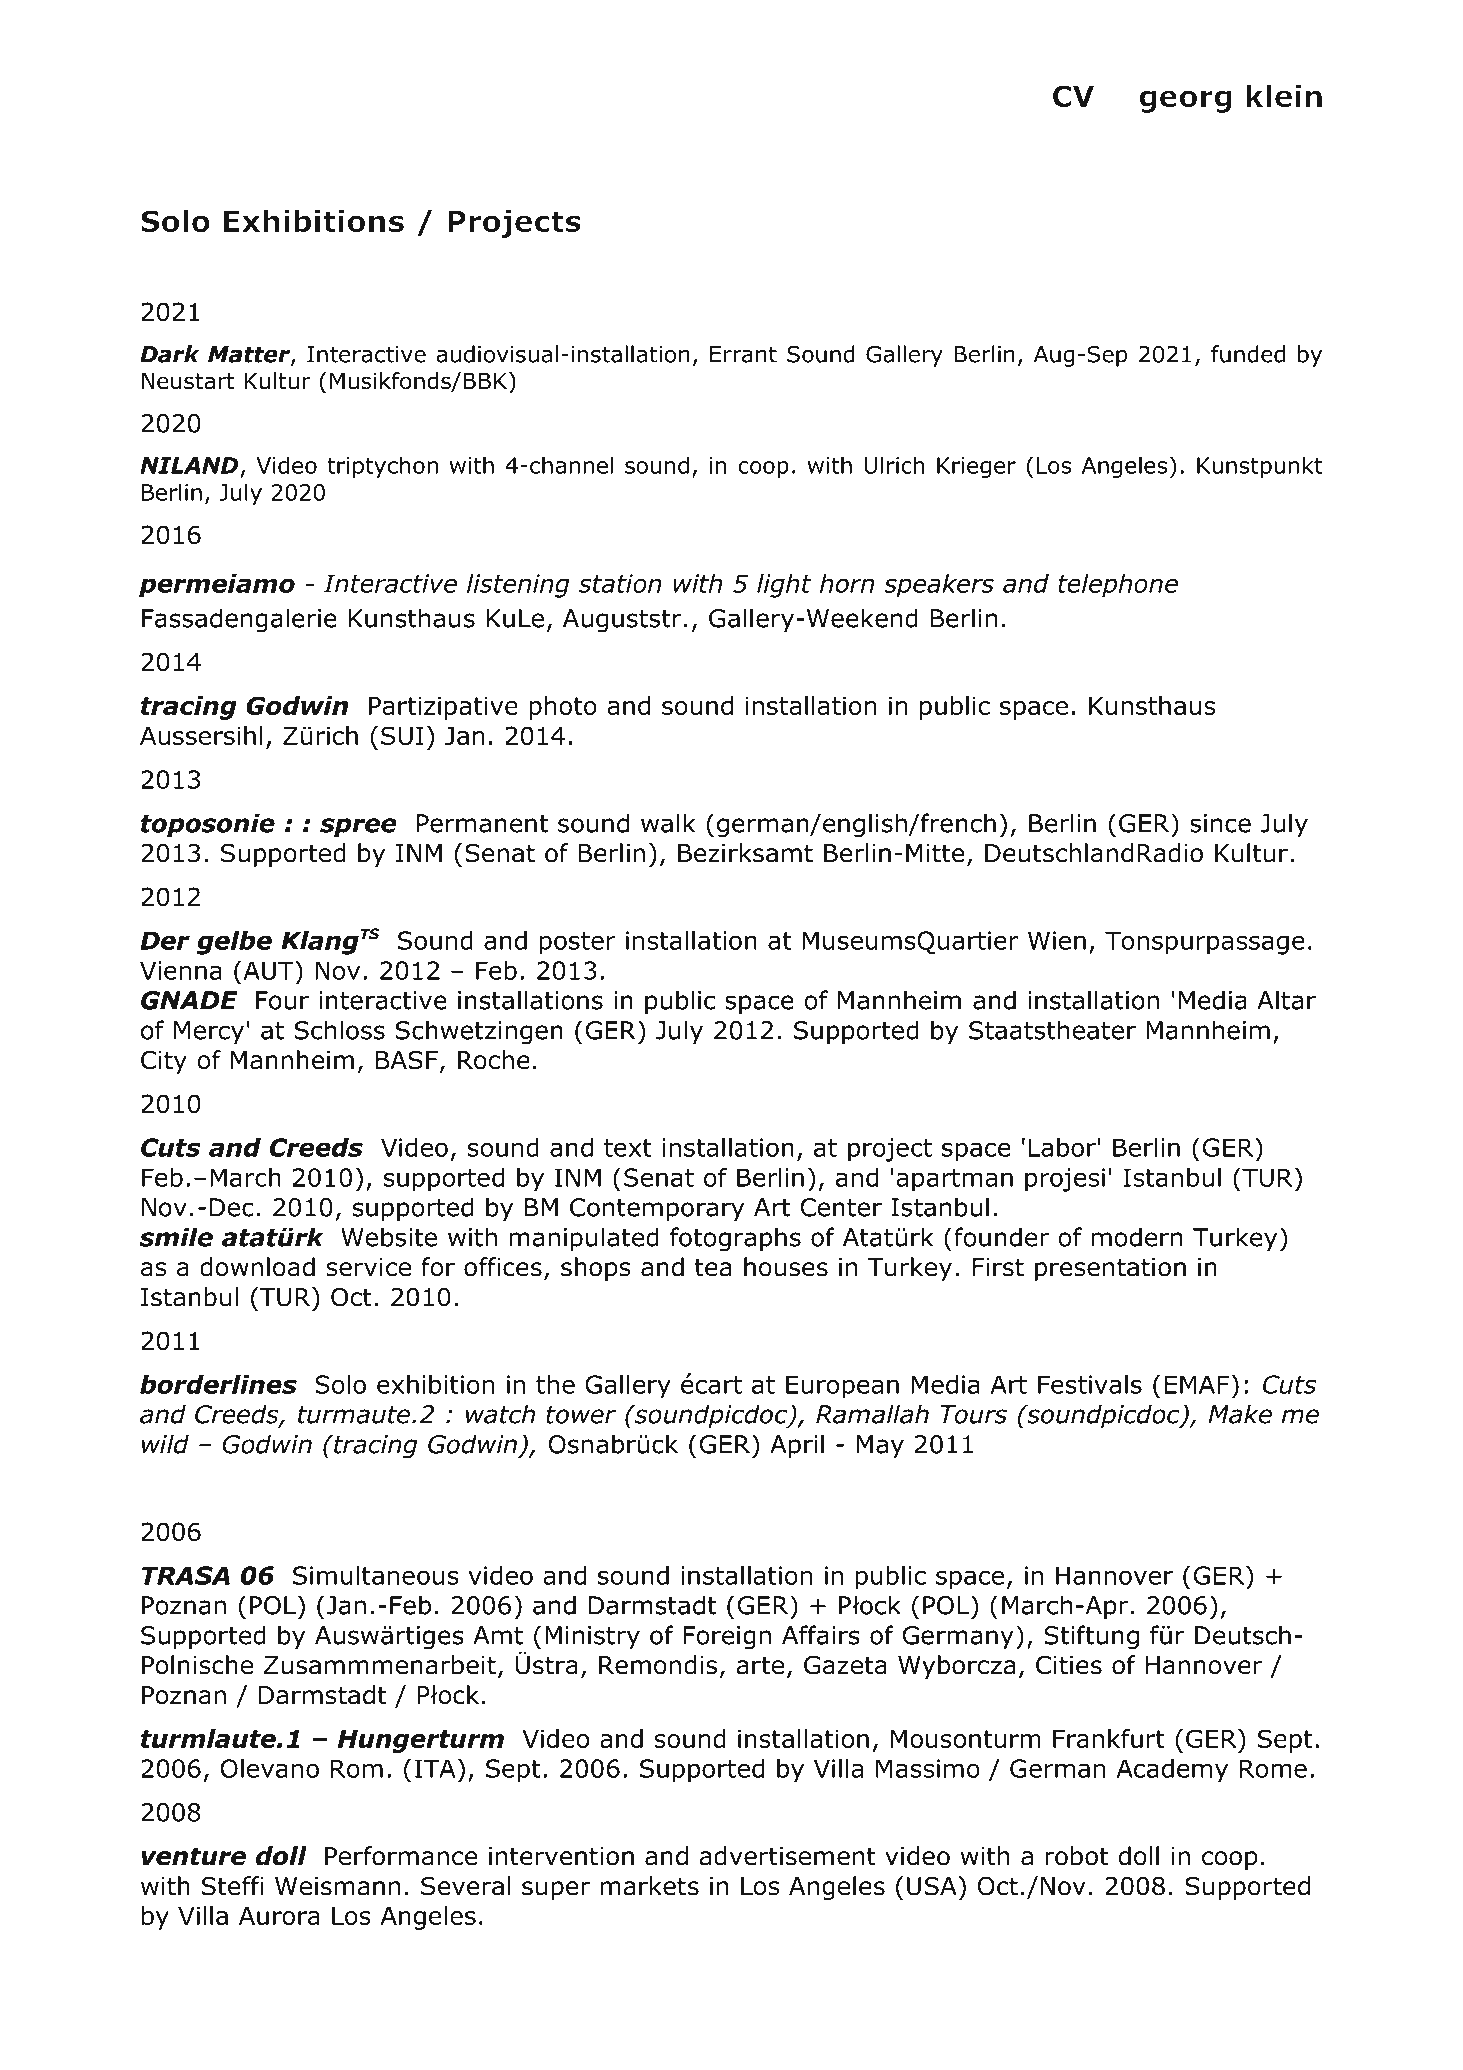  Describe the element at coordinates (787, 1856) in the page. I see `advertisement` at that location.
